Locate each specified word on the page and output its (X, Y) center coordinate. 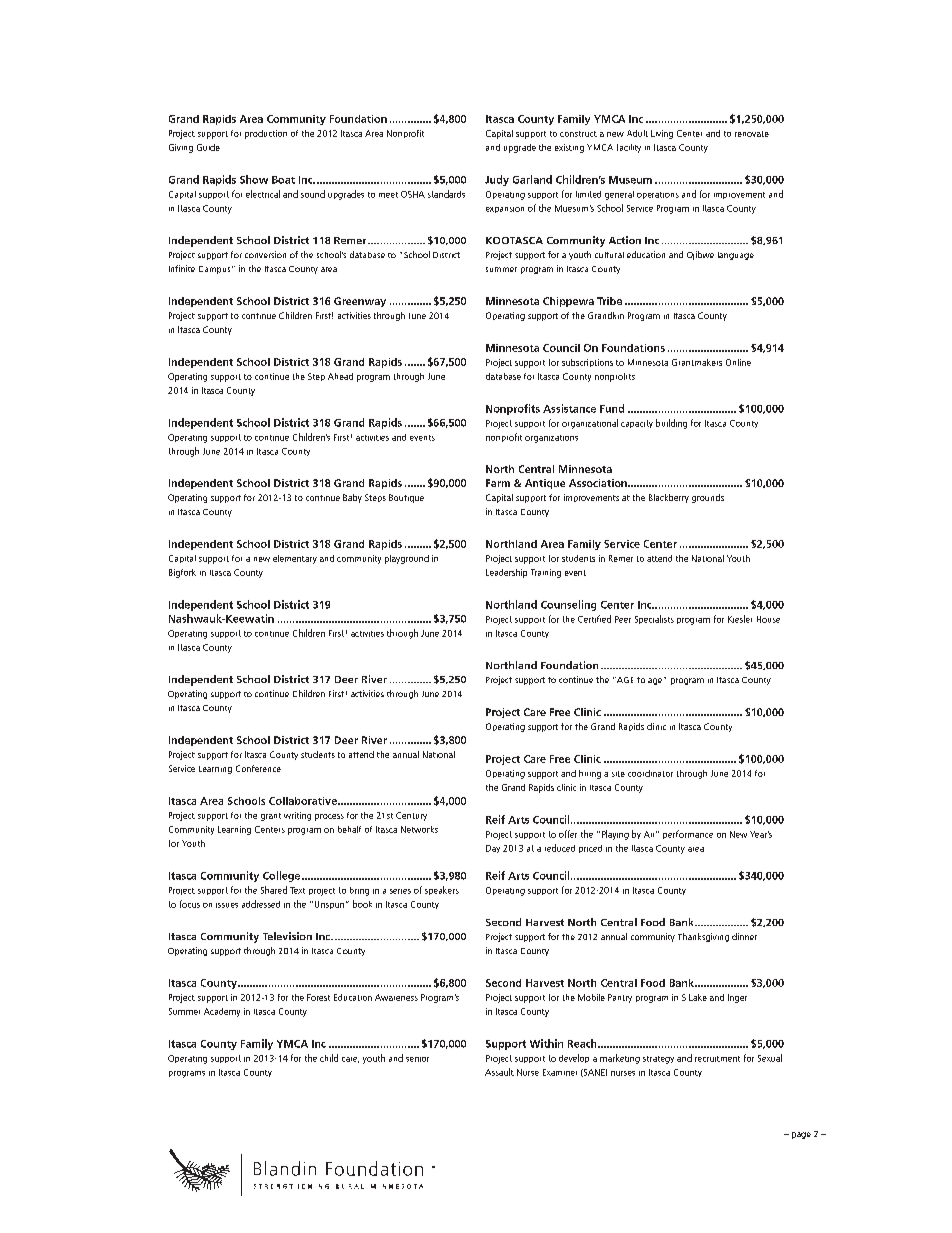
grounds (708, 498)
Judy (497, 180)
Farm (498, 483)
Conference (258, 768)
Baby (352, 498)
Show (254, 179)
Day (493, 849)
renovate (752, 134)
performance (688, 834)
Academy (222, 1012)
